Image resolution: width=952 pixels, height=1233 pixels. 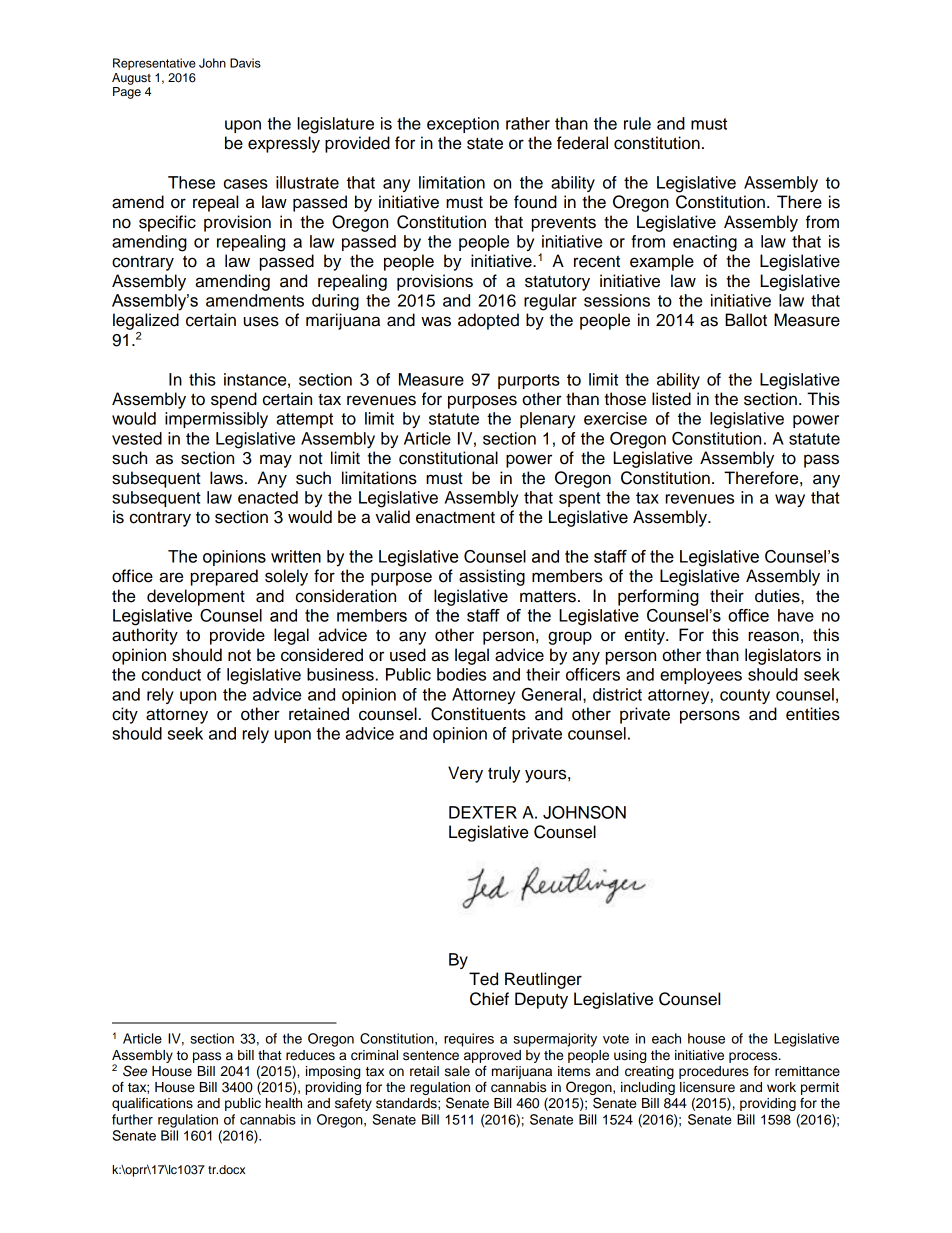 What do you see at coordinates (245, 63) in the page?
I see `Davis` at bounding box center [245, 63].
